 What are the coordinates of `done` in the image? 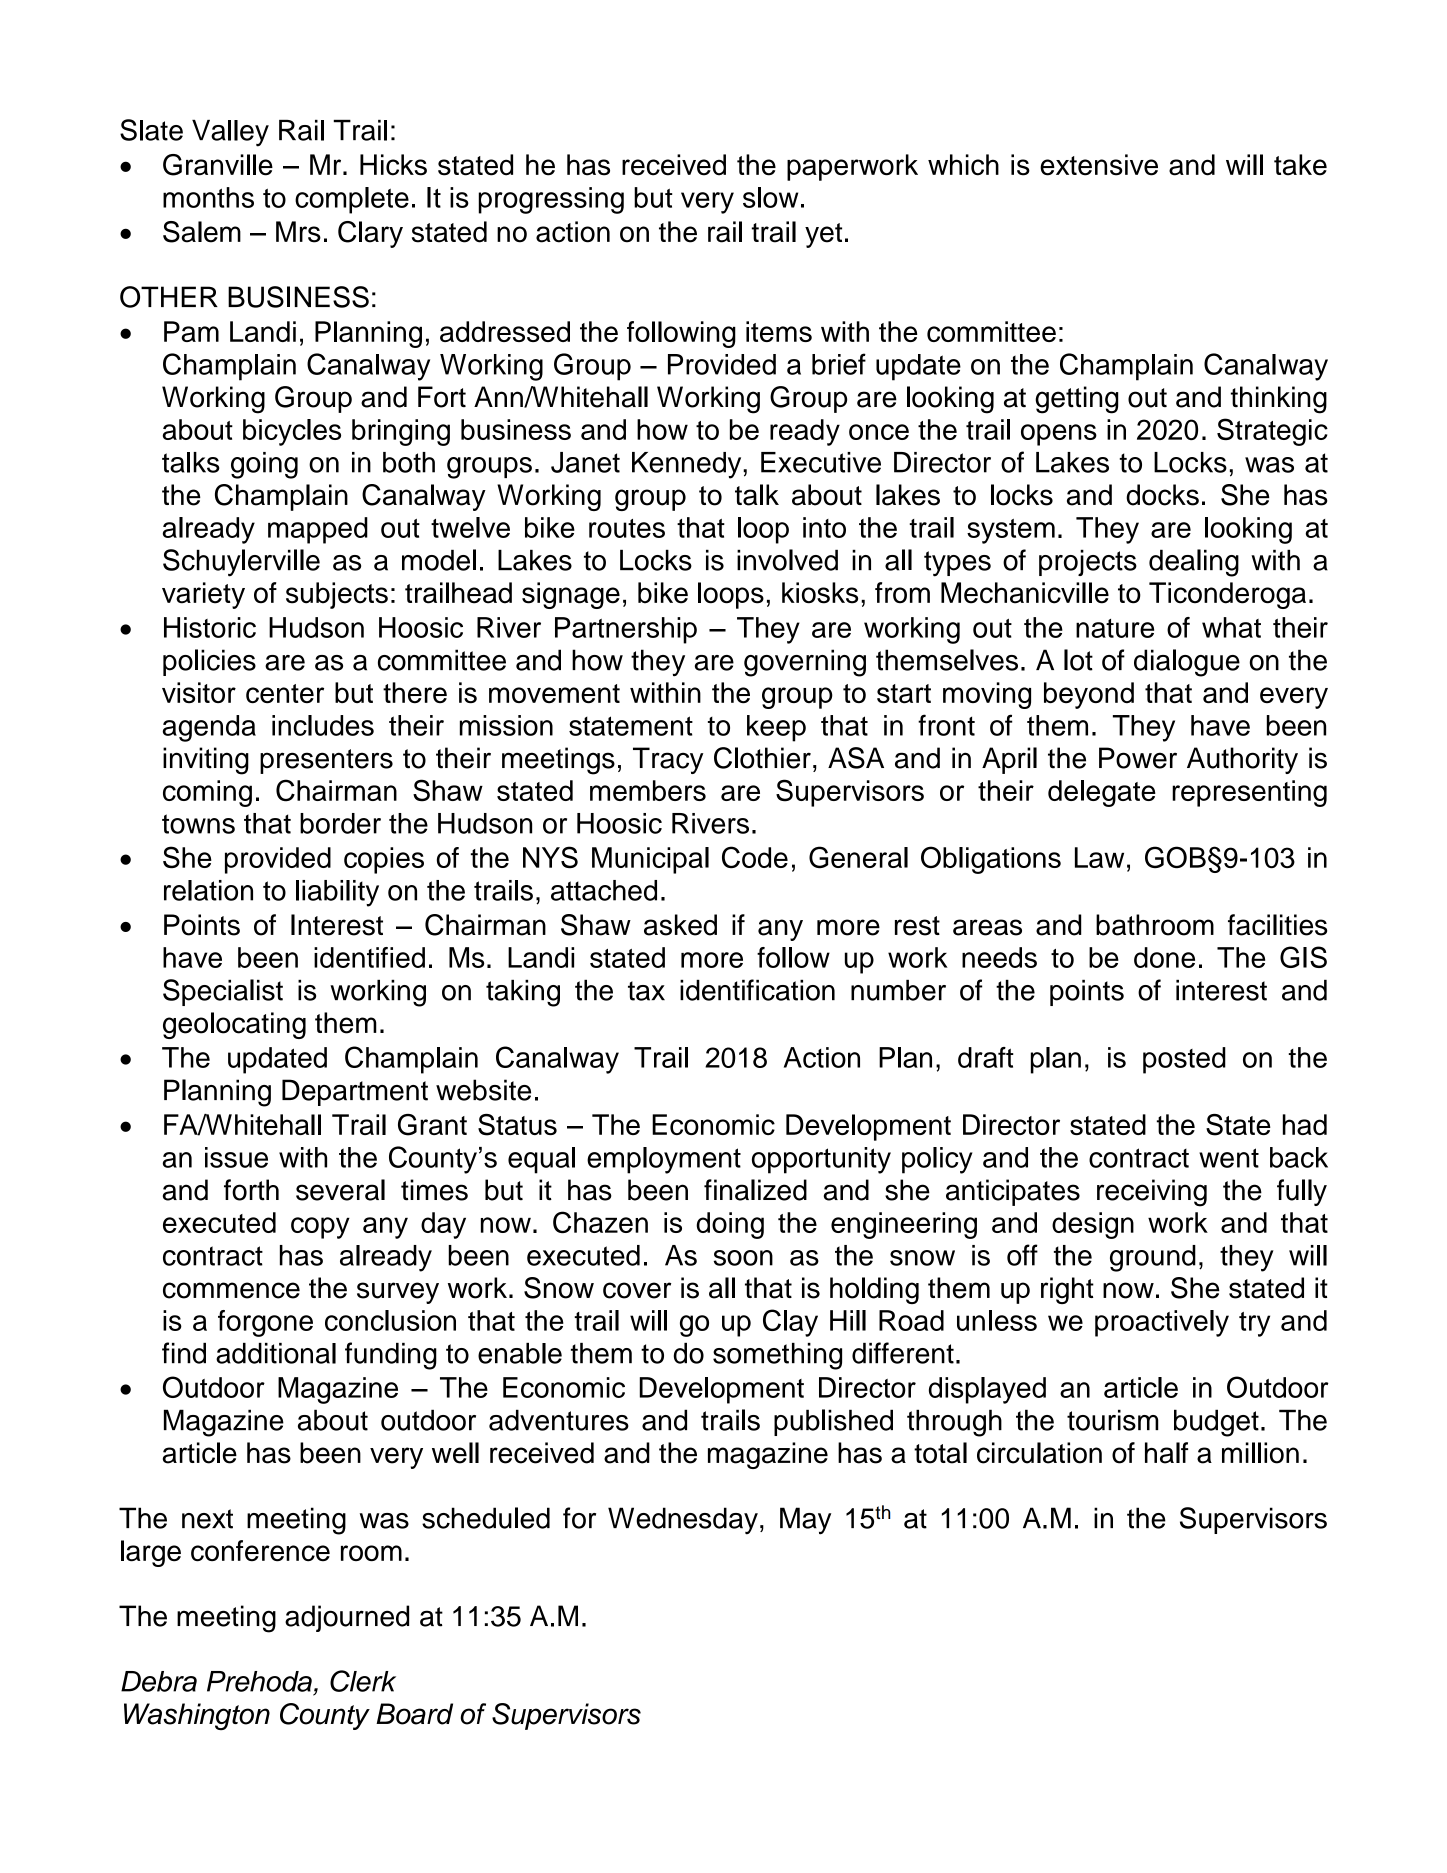 It's located at (1164, 957).
